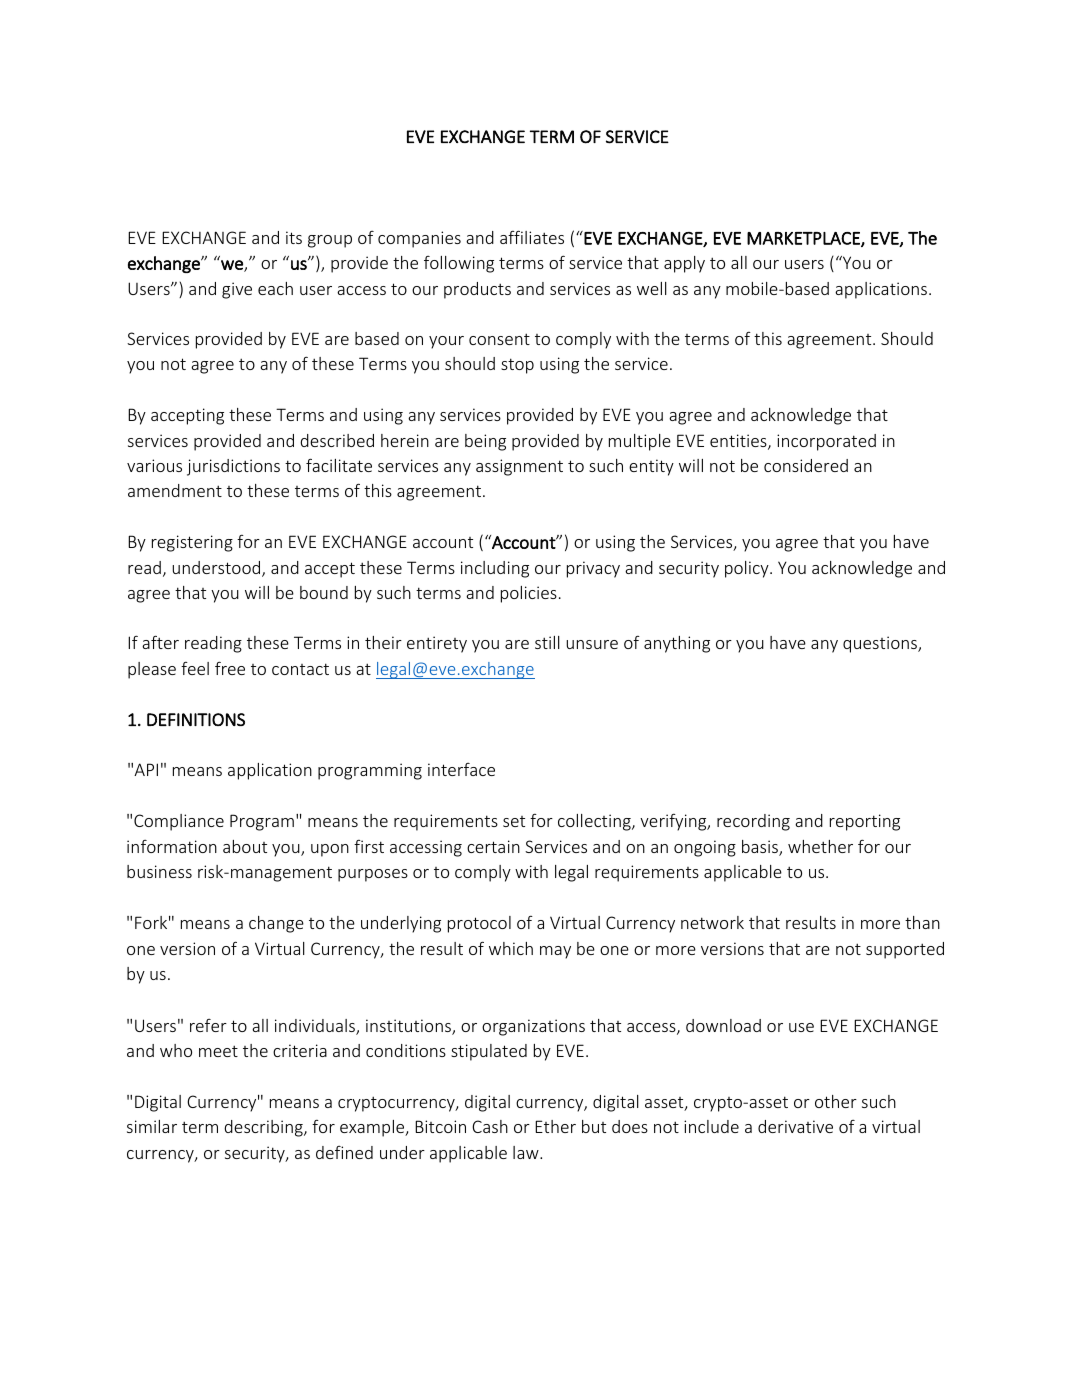 This image has height=1389, width=1073. Describe the element at coordinates (532, 237) in the image. I see `affiliates` at that location.
